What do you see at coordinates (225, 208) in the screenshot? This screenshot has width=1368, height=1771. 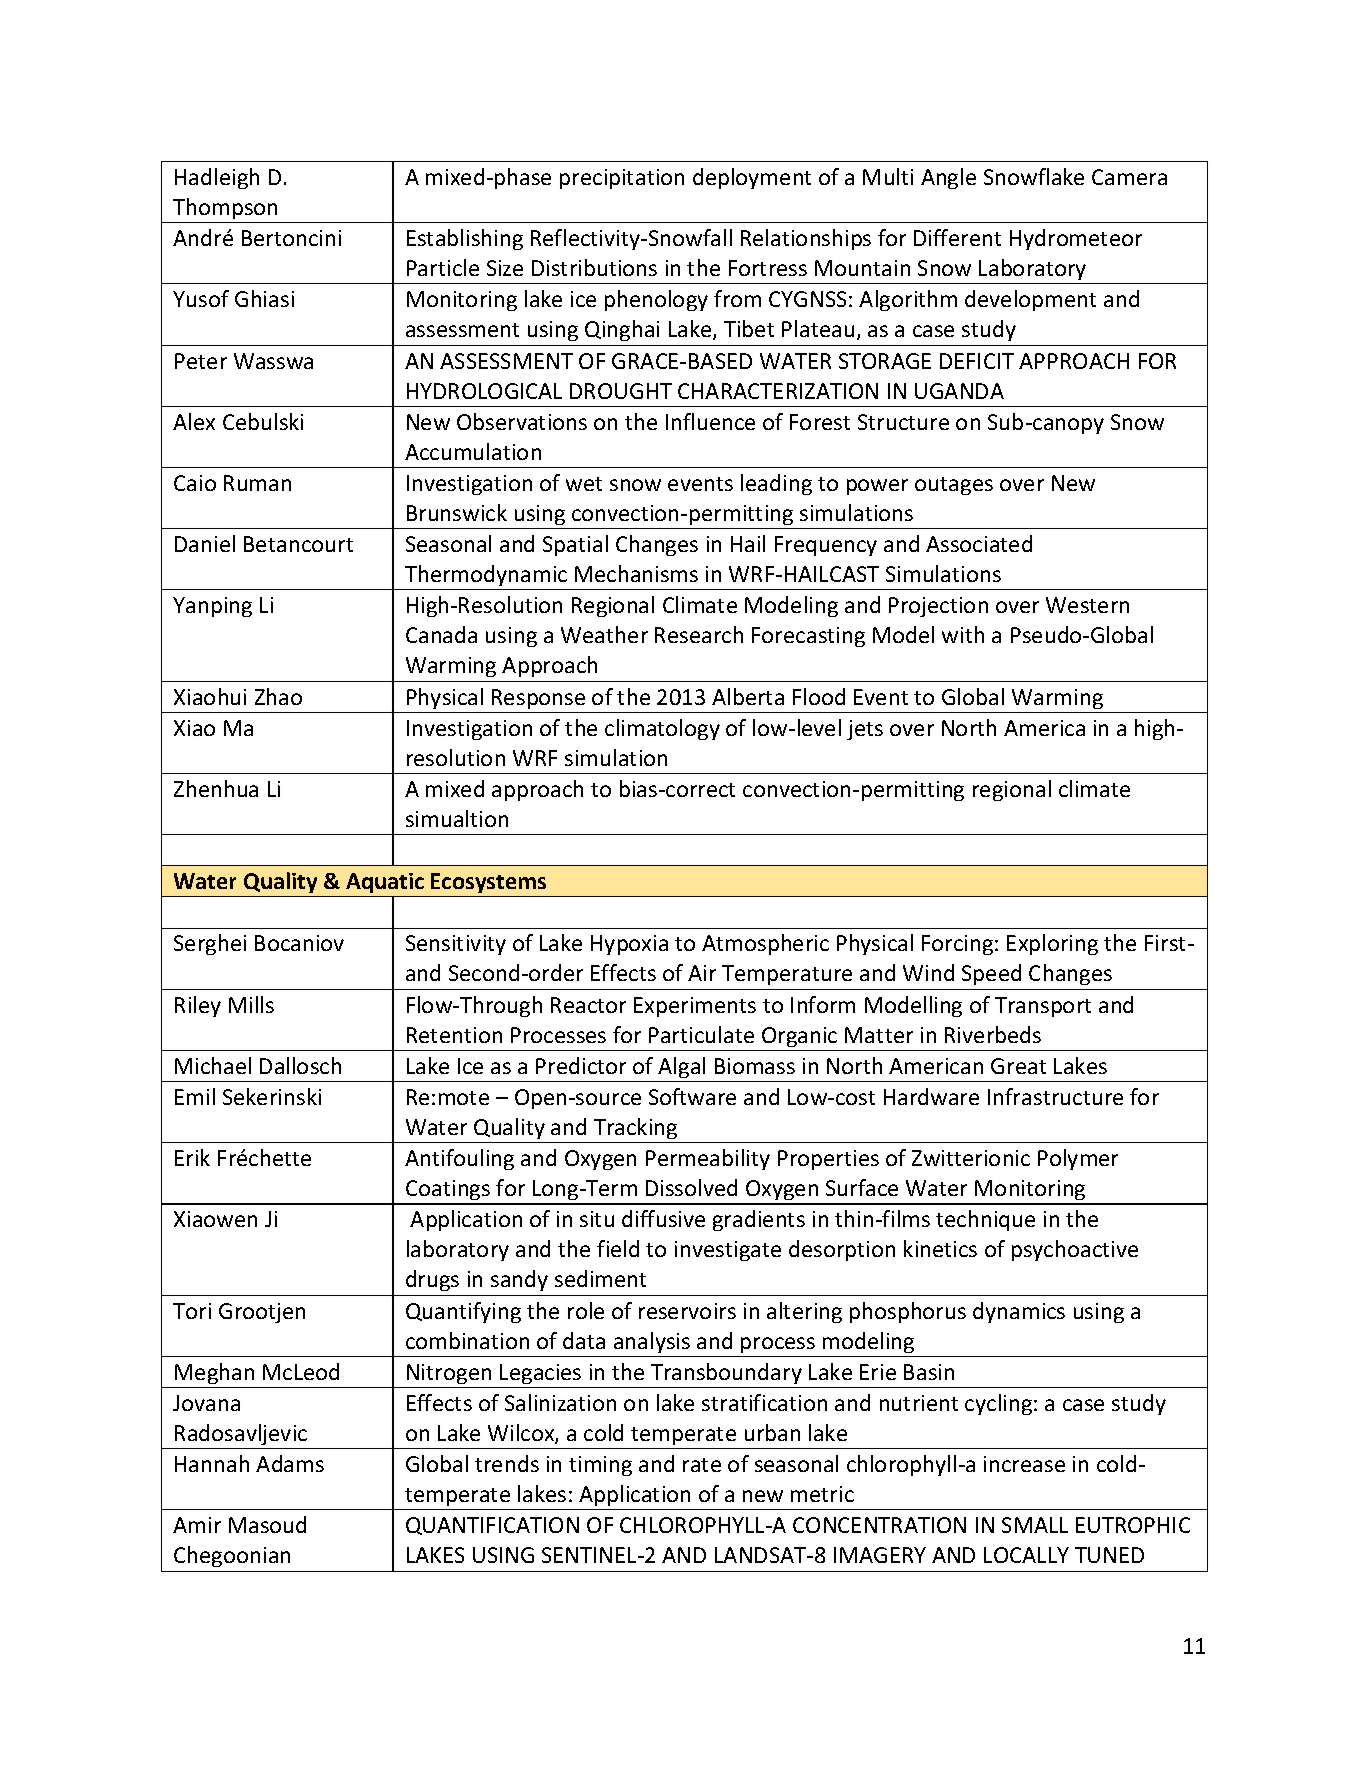 I see `Thompson` at bounding box center [225, 208].
